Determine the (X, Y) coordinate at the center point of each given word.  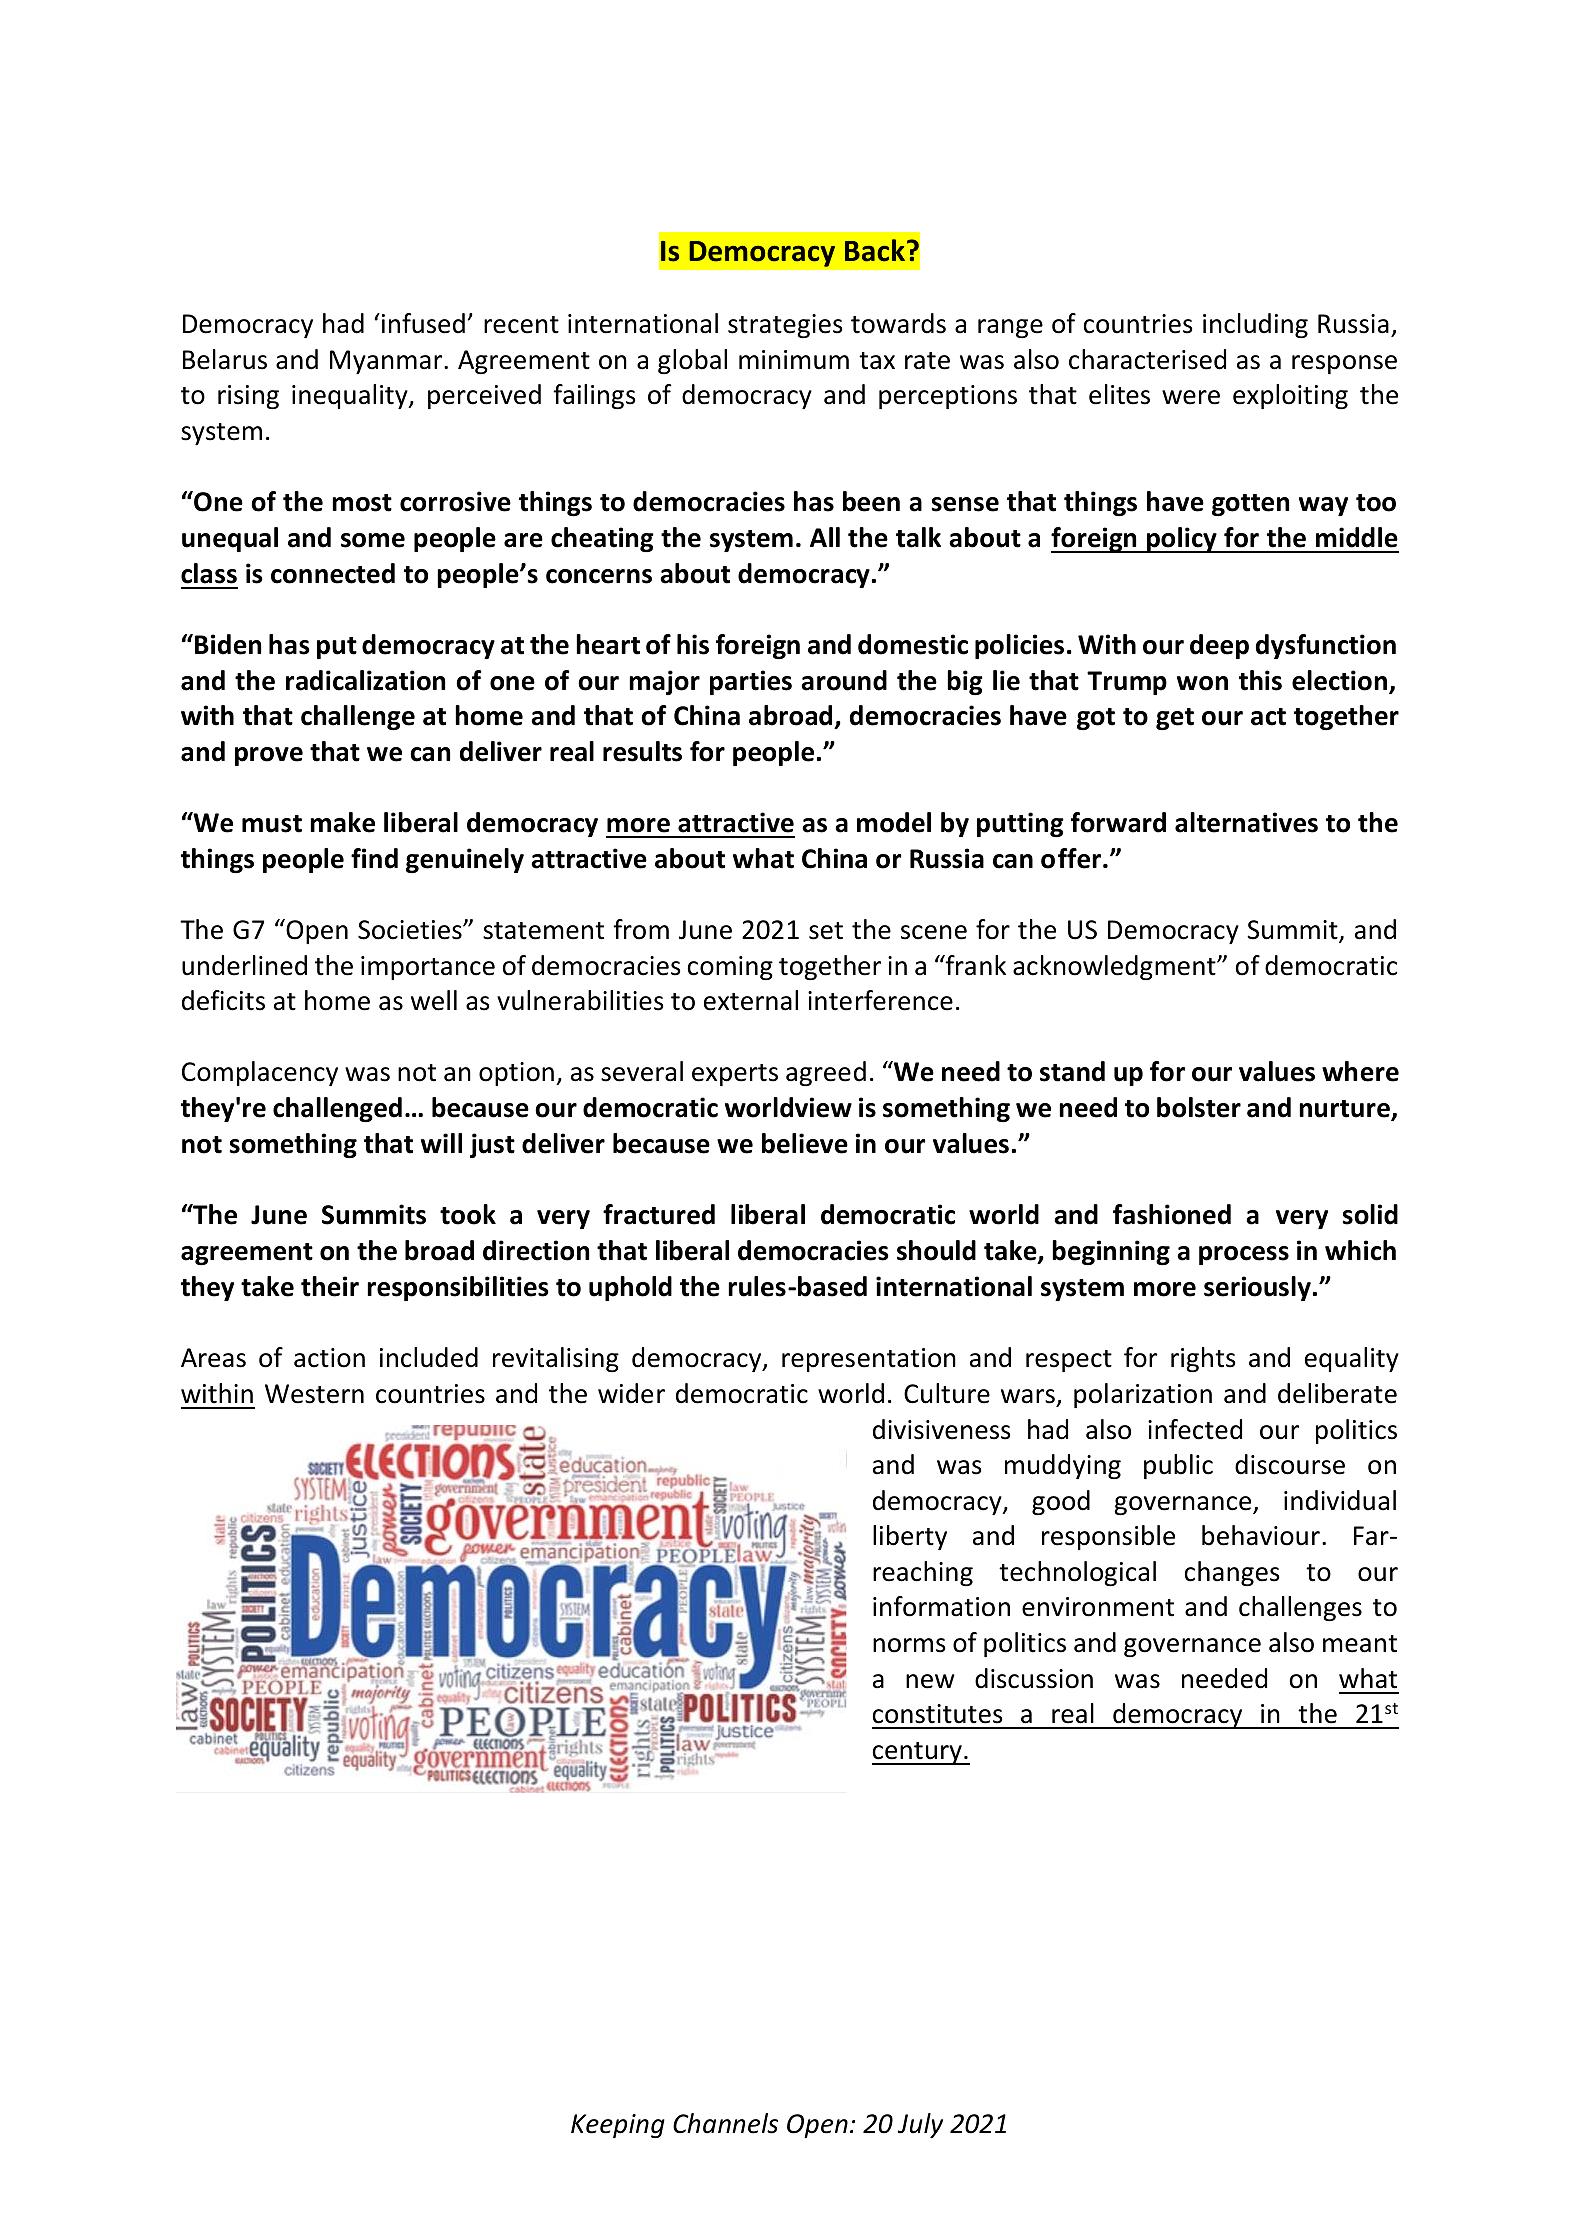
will (441, 1143)
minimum (794, 360)
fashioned (1172, 1214)
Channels (725, 2123)
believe (805, 1143)
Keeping (618, 2126)
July (920, 2125)
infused (423, 323)
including (1255, 325)
